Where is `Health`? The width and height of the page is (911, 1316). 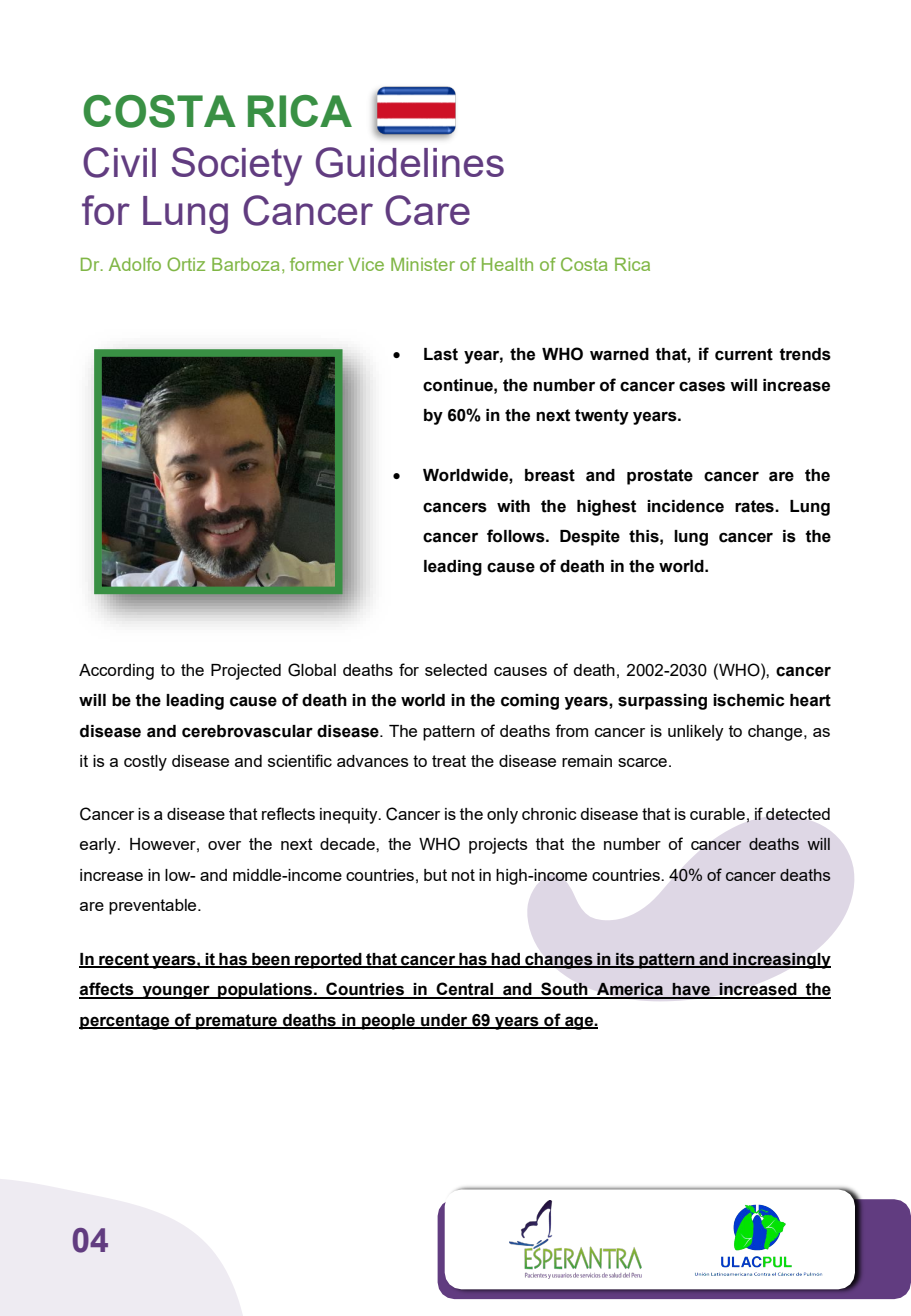
Health is located at coordinates (507, 264).
